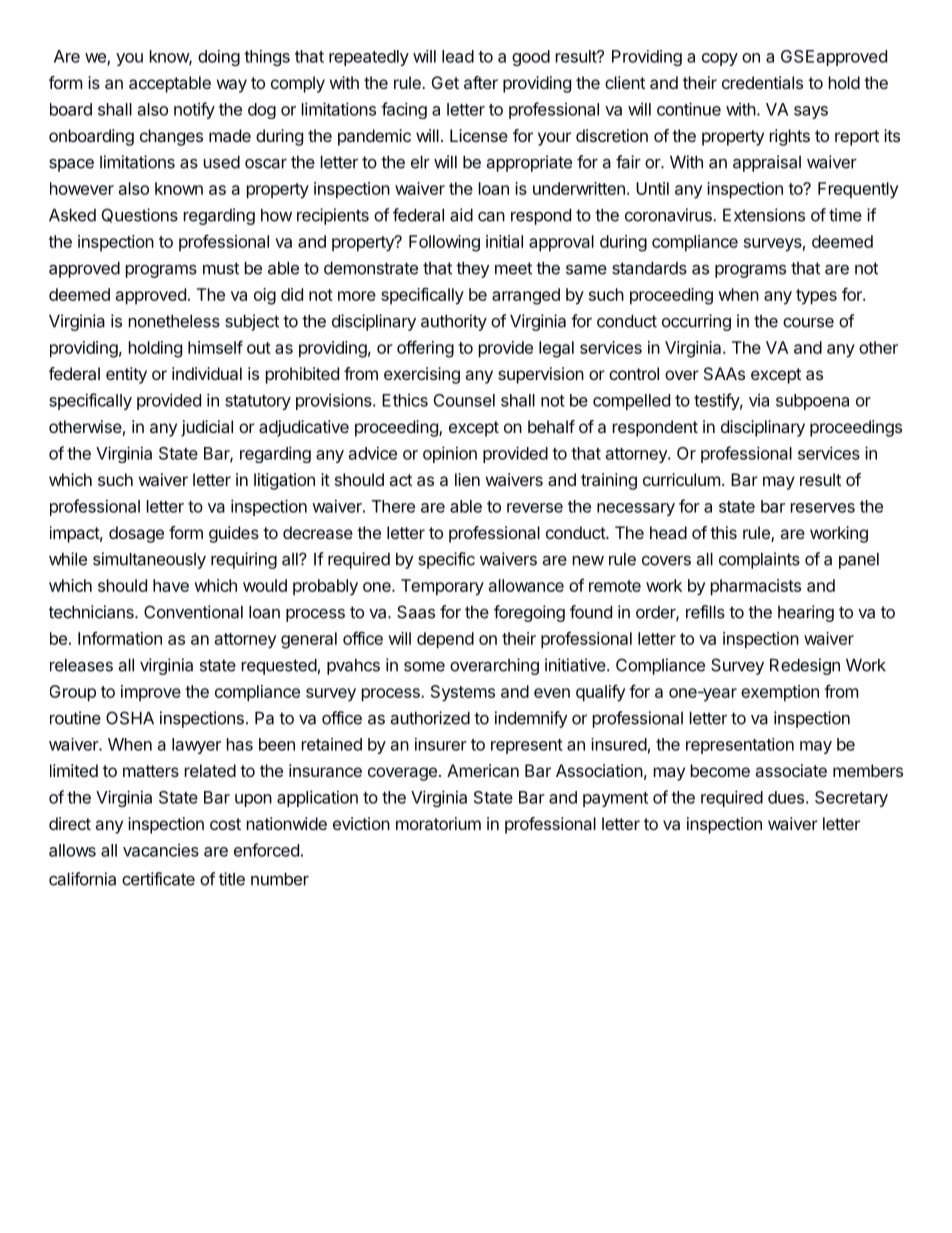 This image has width=952, height=1233. Describe the element at coordinates (481, 82) in the image. I see `after` at that location.
